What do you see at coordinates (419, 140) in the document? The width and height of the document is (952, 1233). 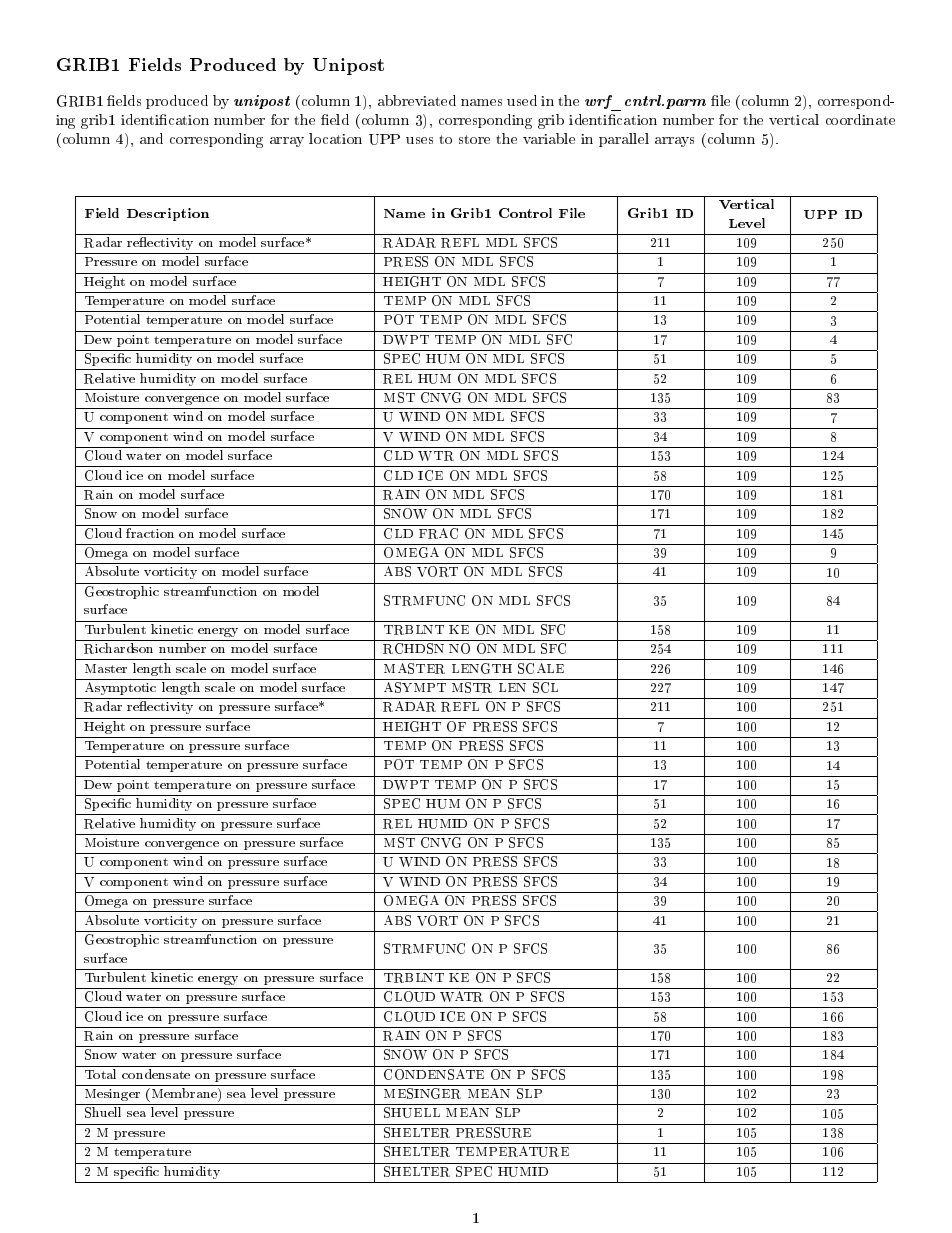 I see `uses` at bounding box center [419, 140].
